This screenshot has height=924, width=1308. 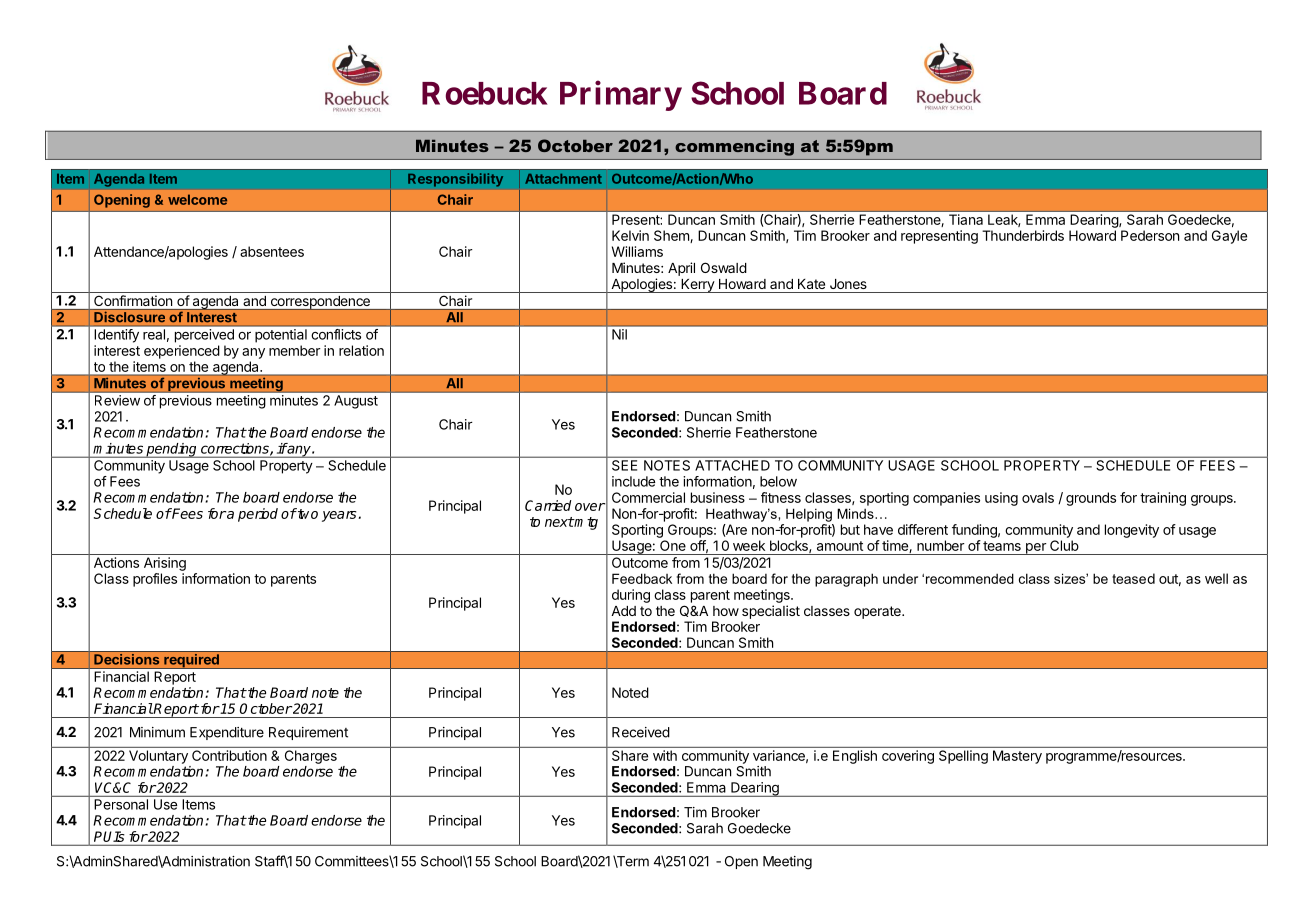 I want to click on with, so click(x=665, y=755).
